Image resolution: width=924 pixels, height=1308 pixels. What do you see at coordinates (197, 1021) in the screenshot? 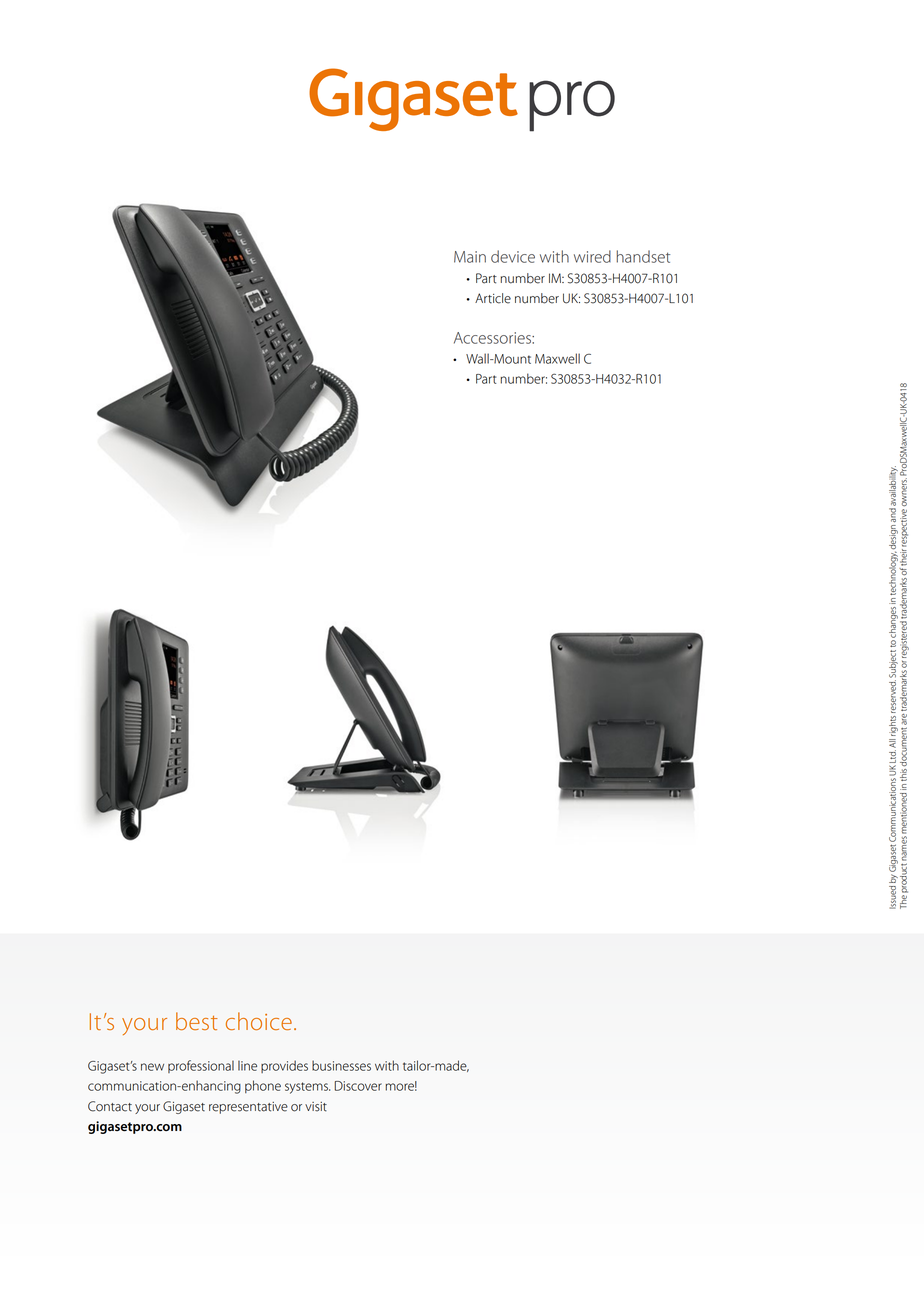
I see `best` at bounding box center [197, 1021].
